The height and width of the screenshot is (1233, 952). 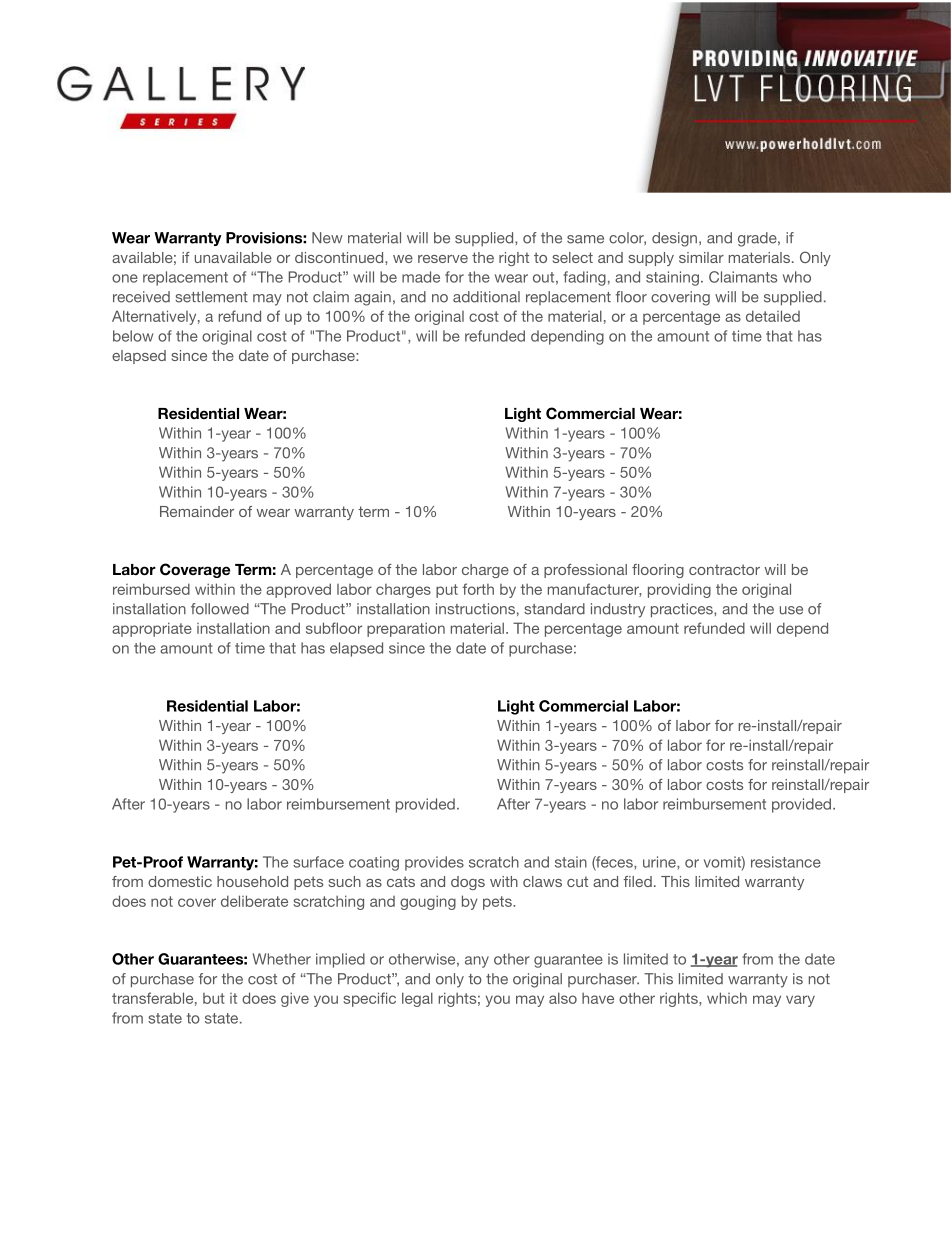 I want to click on additional, so click(x=486, y=297).
